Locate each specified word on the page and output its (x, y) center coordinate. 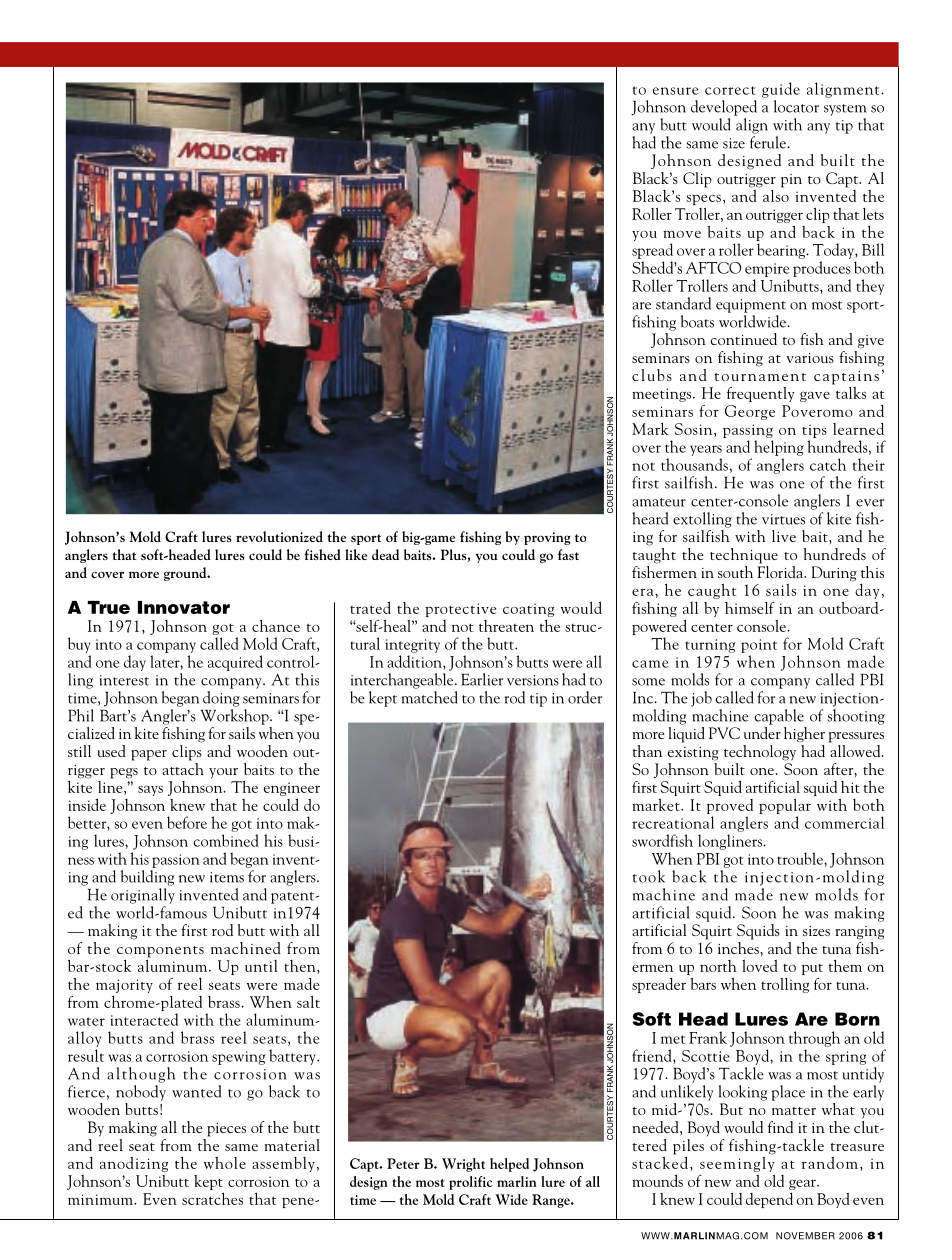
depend (769, 1200)
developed (724, 108)
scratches (212, 1198)
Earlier (482, 679)
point (759, 646)
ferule (769, 142)
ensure (675, 91)
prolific (470, 1183)
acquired (235, 663)
